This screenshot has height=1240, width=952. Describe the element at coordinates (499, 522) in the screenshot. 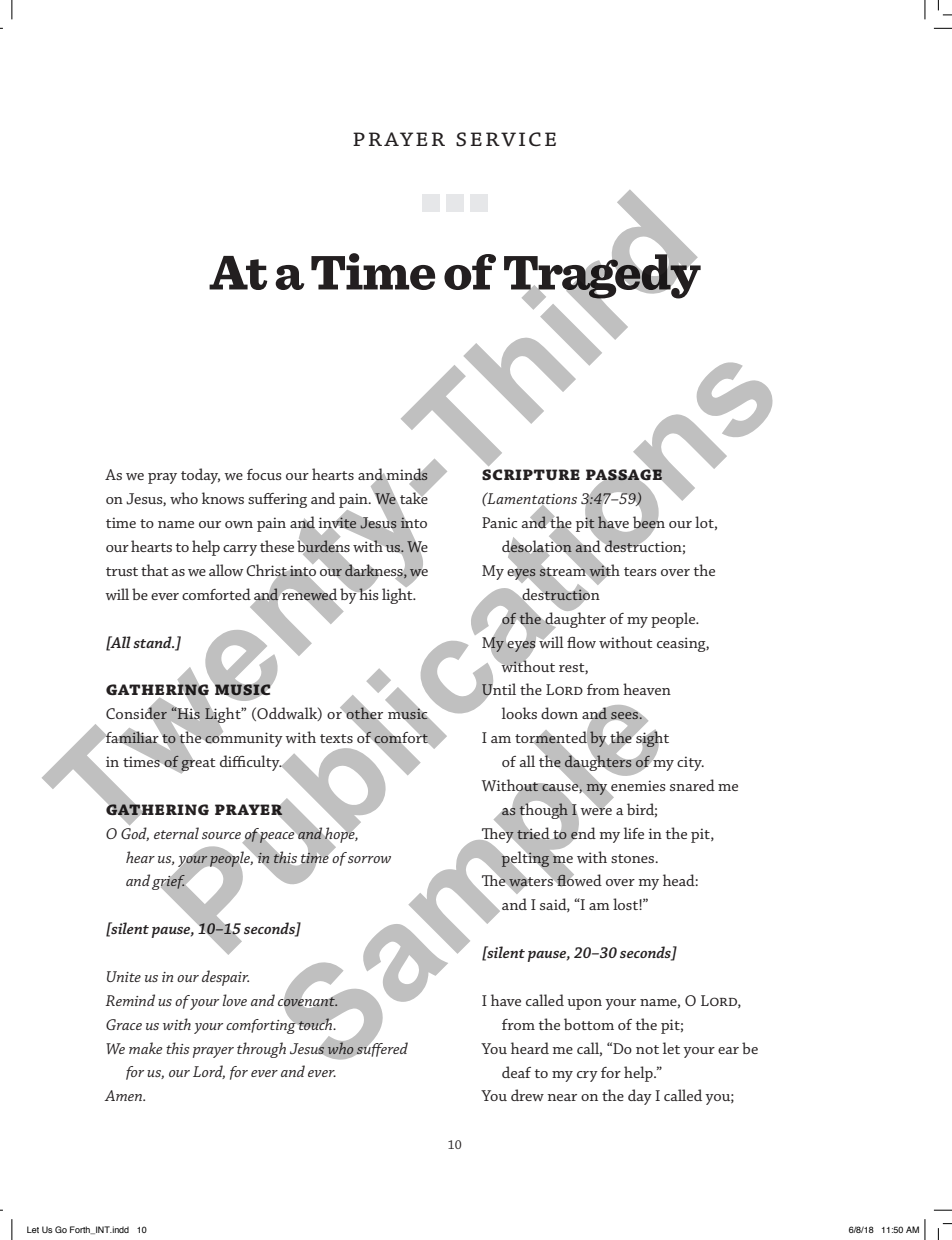

I see `Panic` at that location.
